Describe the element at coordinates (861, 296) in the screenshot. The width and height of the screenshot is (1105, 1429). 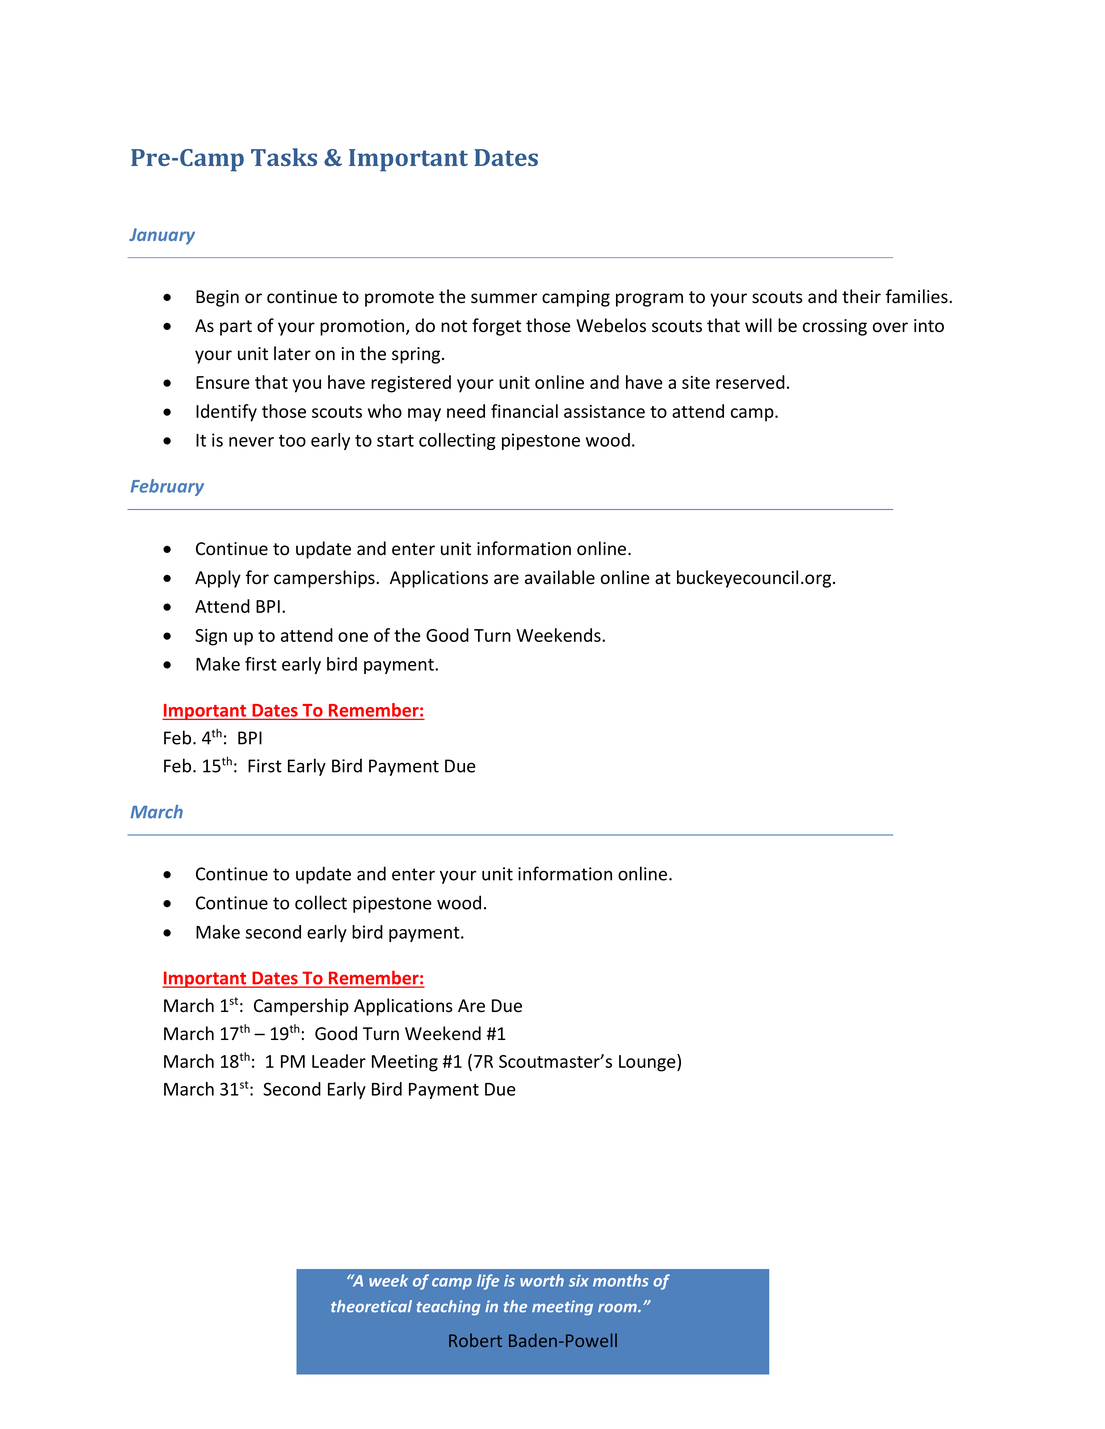
I see `their` at that location.
